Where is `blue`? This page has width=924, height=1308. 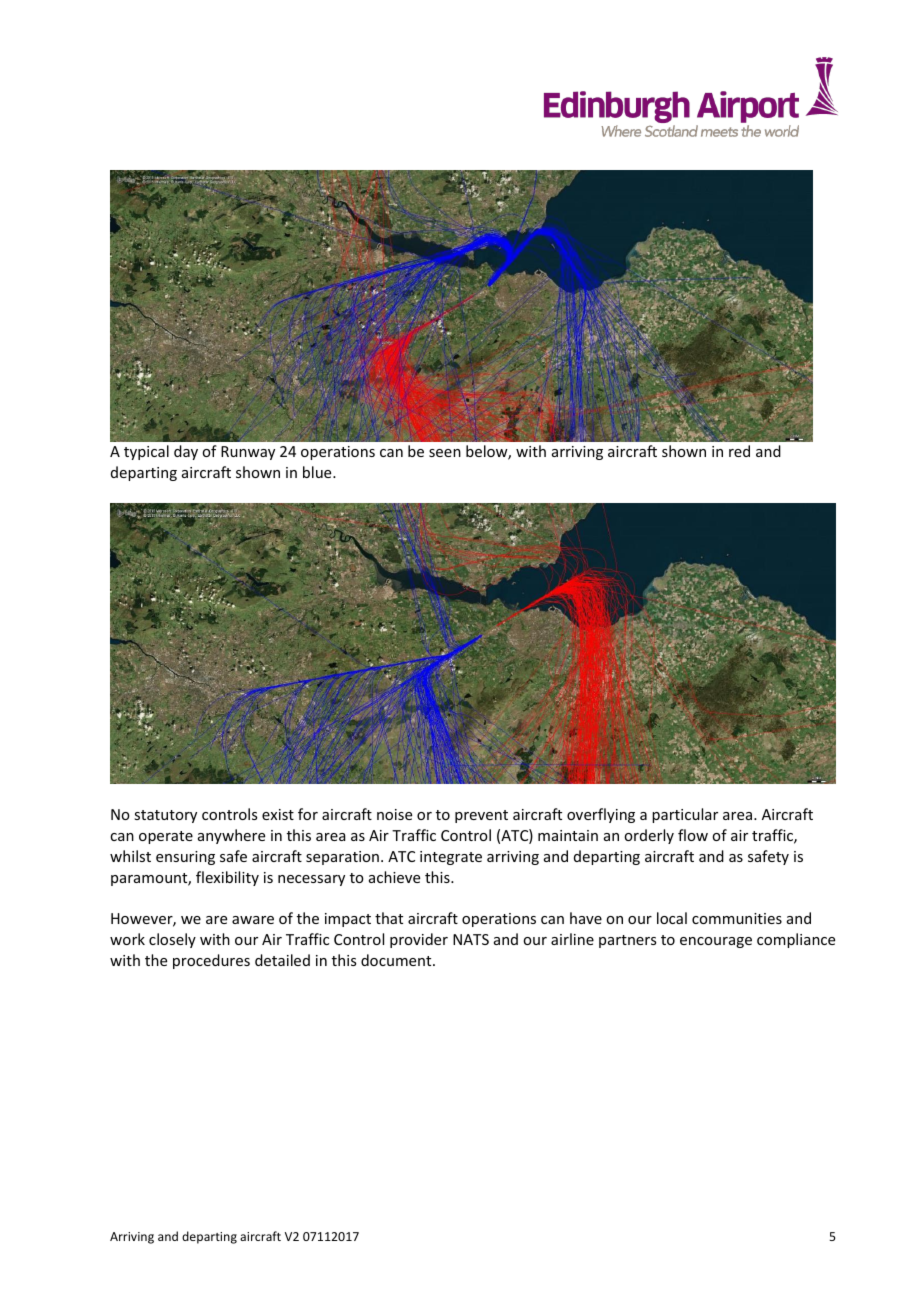 blue is located at coordinates (318, 472).
